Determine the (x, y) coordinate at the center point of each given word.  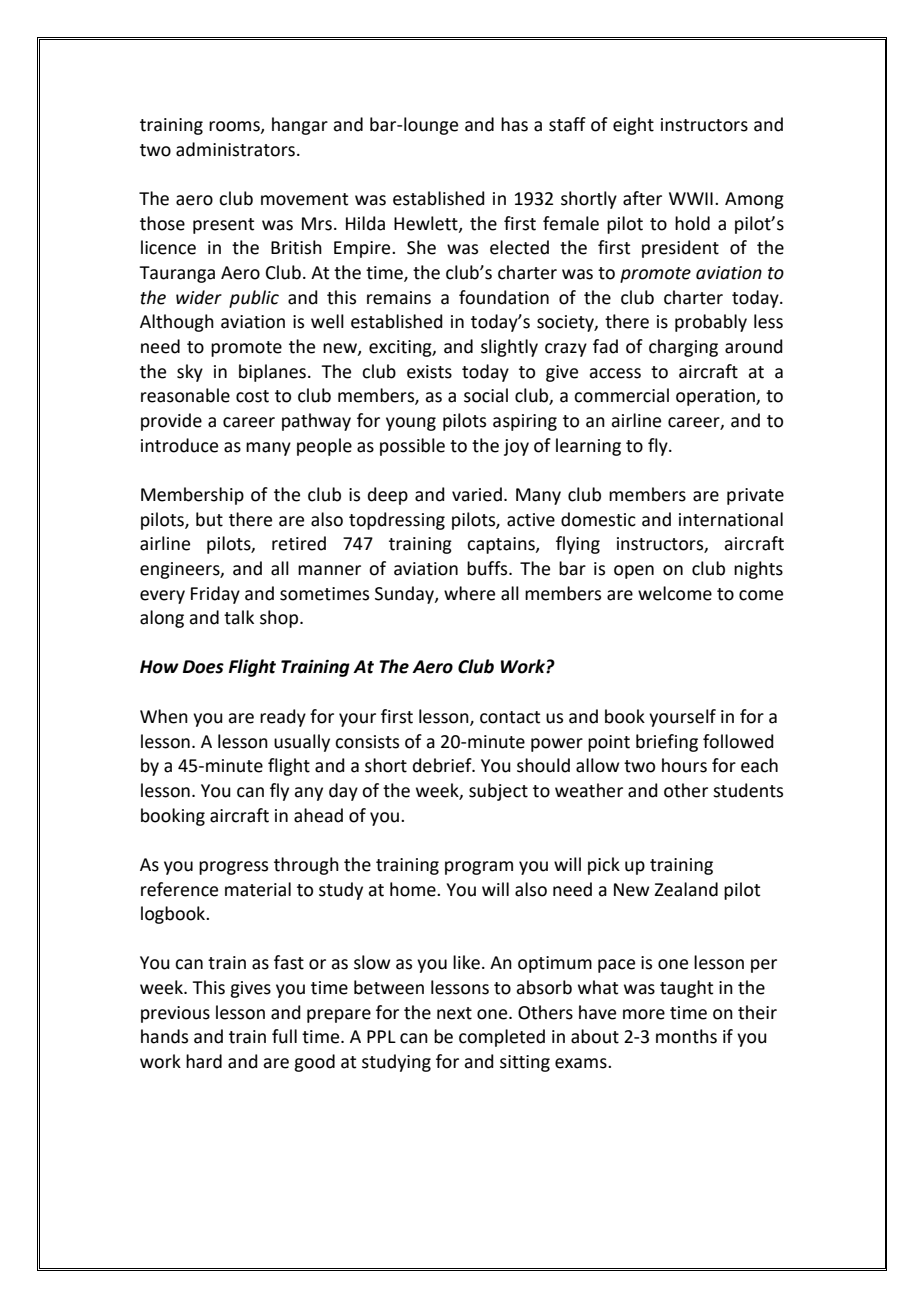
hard (204, 1061)
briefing (667, 743)
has (514, 124)
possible (412, 447)
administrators (235, 149)
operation (716, 397)
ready (283, 718)
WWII (691, 198)
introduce (179, 445)
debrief (443, 765)
